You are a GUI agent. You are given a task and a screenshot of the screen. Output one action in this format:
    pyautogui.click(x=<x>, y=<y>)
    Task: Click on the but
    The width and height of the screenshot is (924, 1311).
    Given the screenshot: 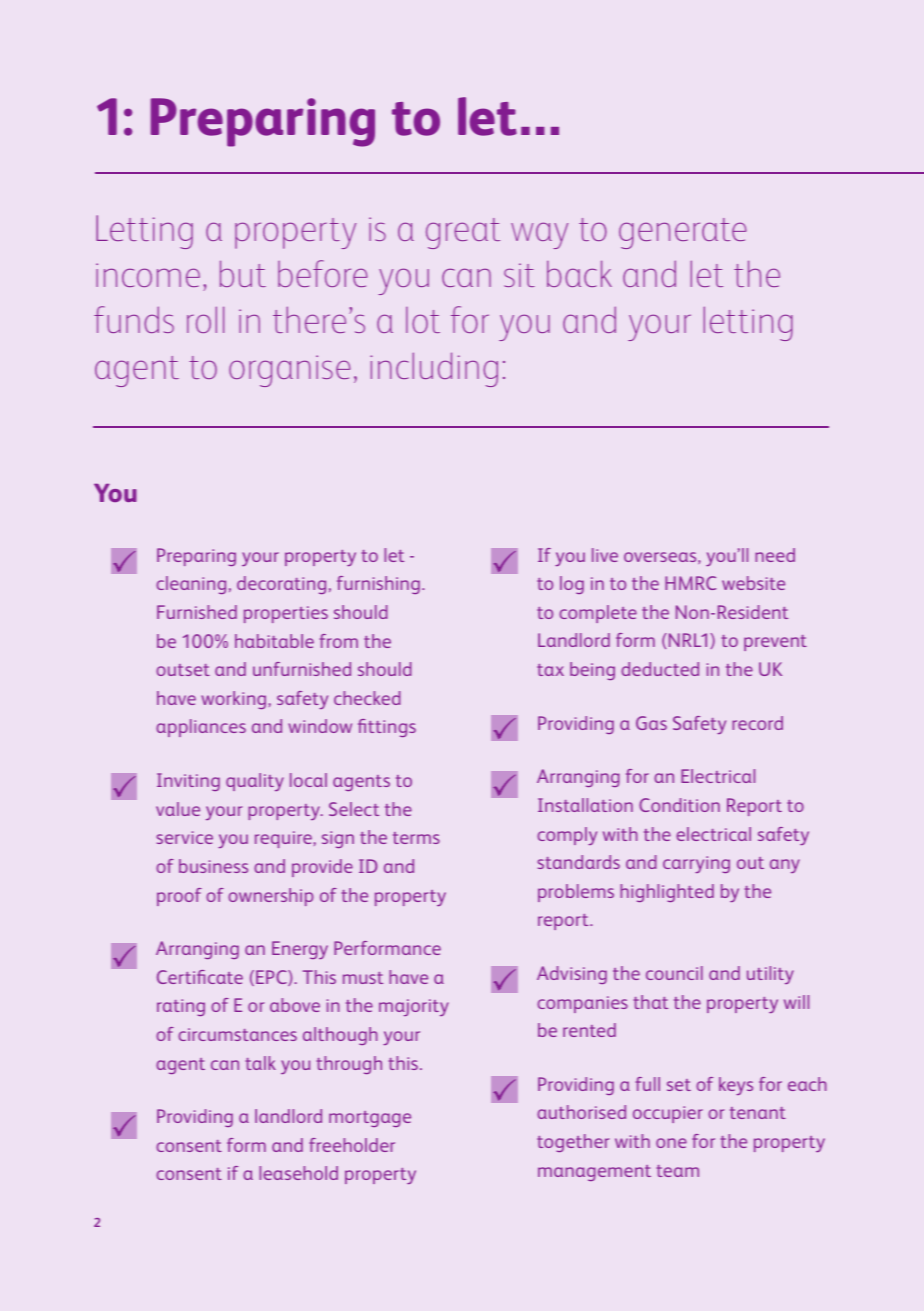 What is the action you would take?
    pyautogui.click(x=243, y=273)
